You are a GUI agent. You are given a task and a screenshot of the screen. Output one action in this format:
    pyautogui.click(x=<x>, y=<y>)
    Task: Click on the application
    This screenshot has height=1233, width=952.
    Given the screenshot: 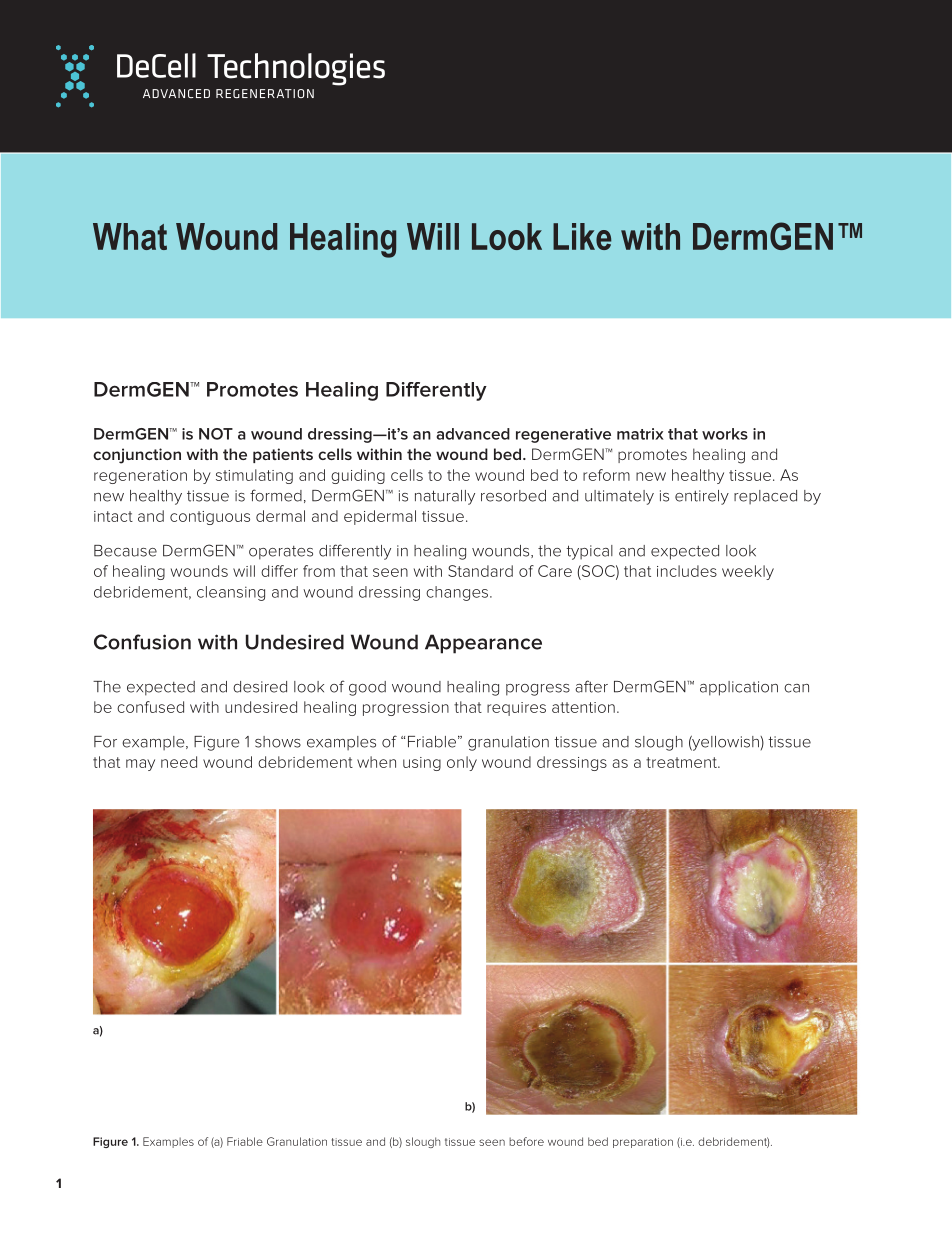 What is the action you would take?
    pyautogui.click(x=739, y=688)
